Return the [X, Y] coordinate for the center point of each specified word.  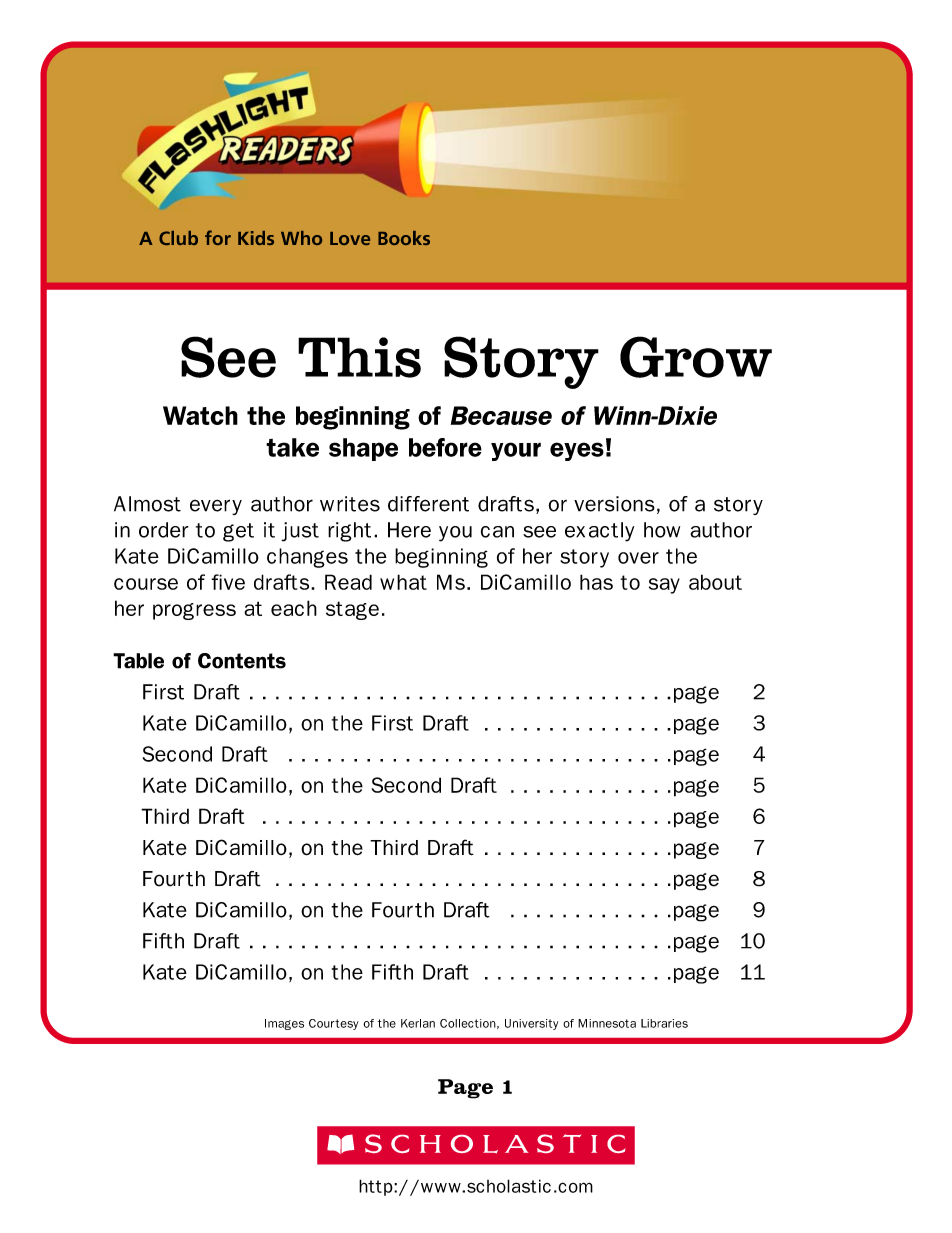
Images [284, 1024]
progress [194, 611]
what [403, 582]
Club [178, 238]
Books [404, 238]
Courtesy [334, 1024]
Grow [696, 357]
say [664, 586]
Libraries [664, 1023]
